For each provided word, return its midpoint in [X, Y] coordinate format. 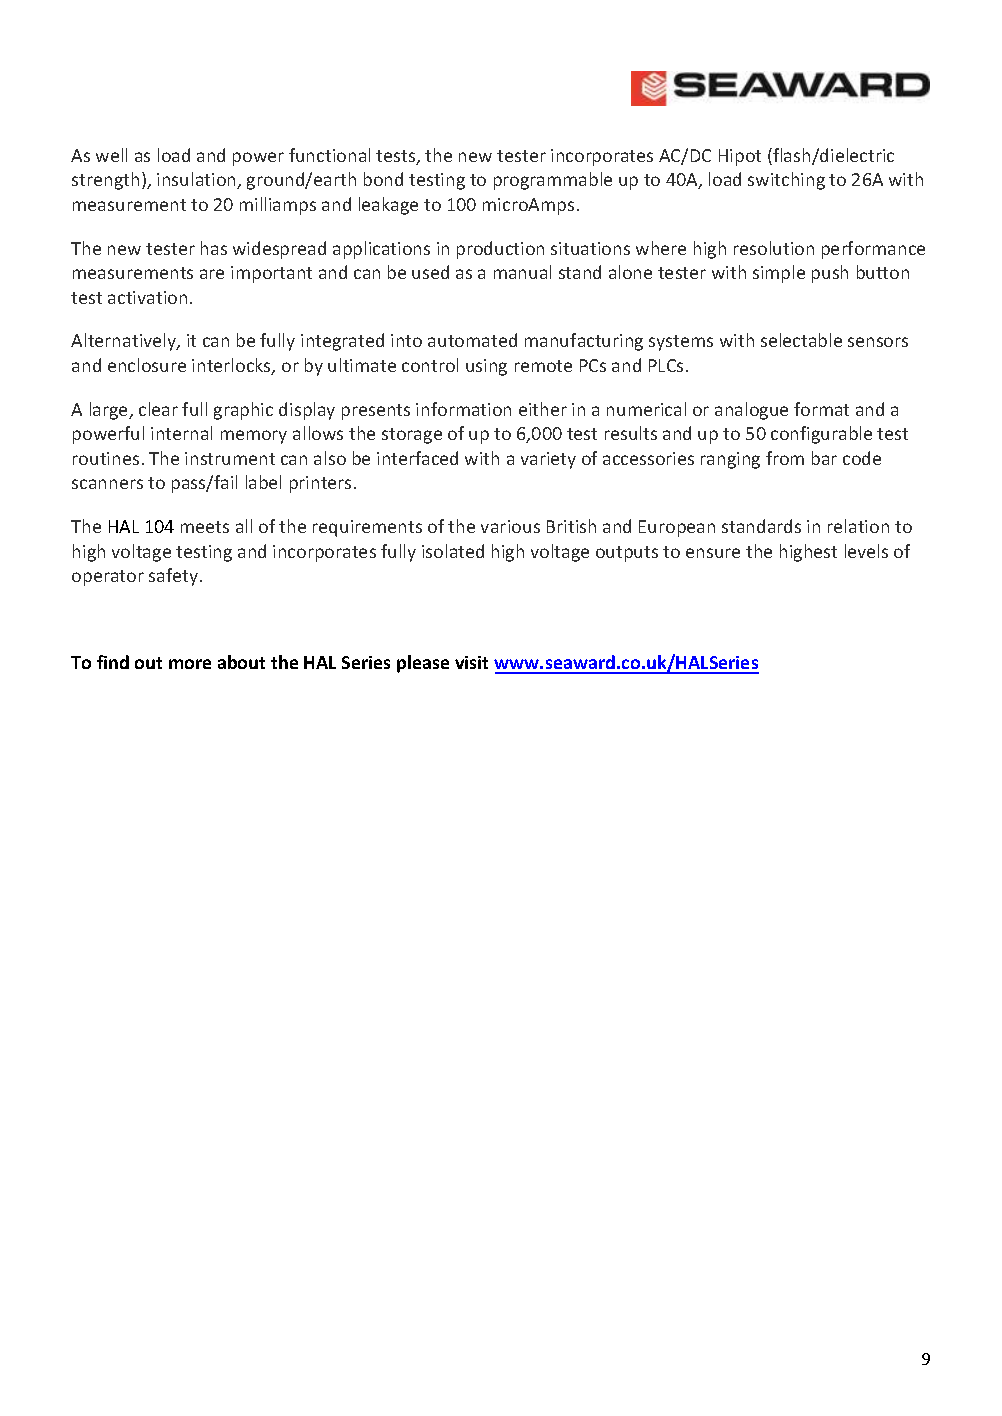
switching [786, 181]
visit [471, 662]
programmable [553, 181]
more [190, 664]
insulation [197, 180]
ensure [713, 553]
